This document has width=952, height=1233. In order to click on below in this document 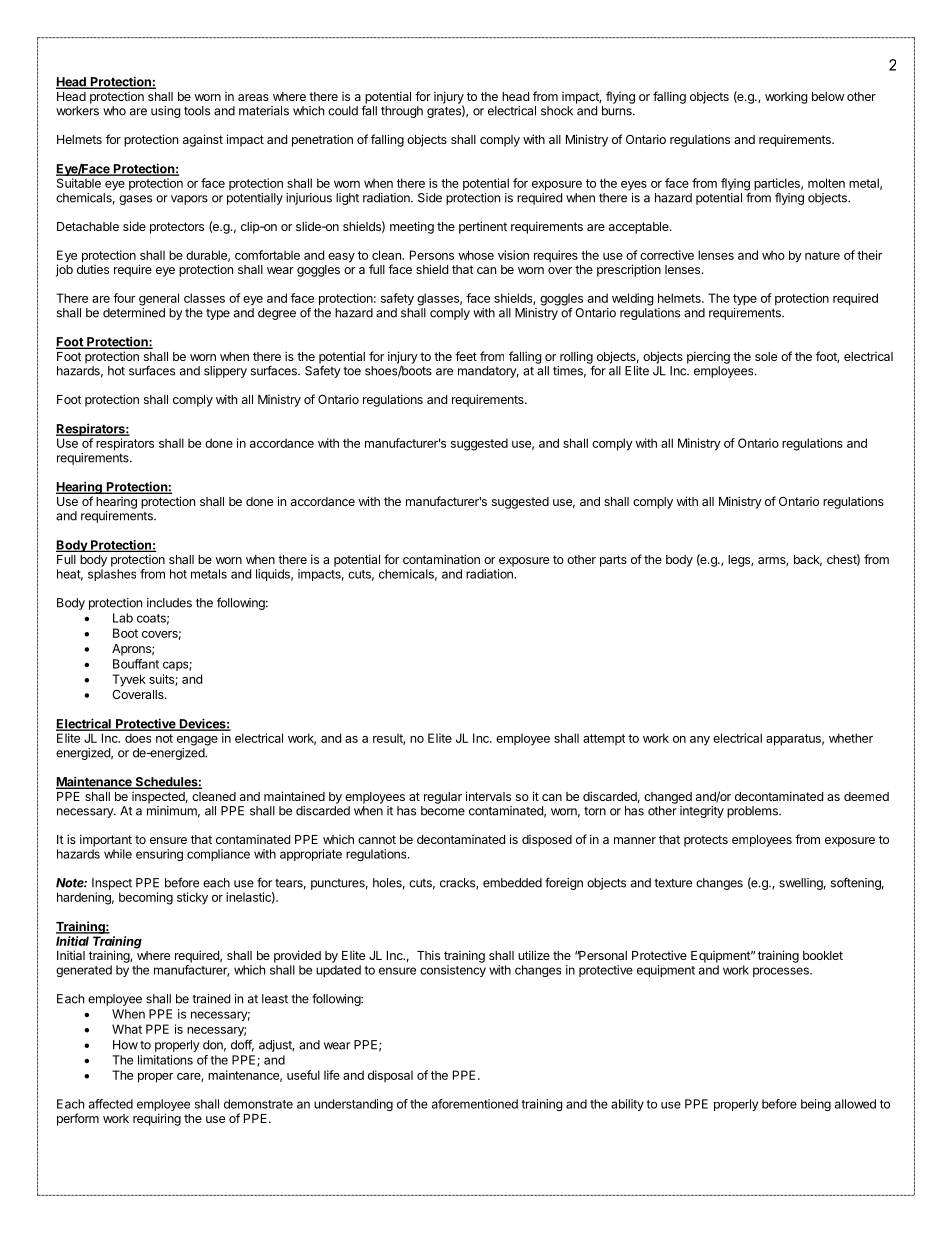, I will do `click(828, 96)`.
